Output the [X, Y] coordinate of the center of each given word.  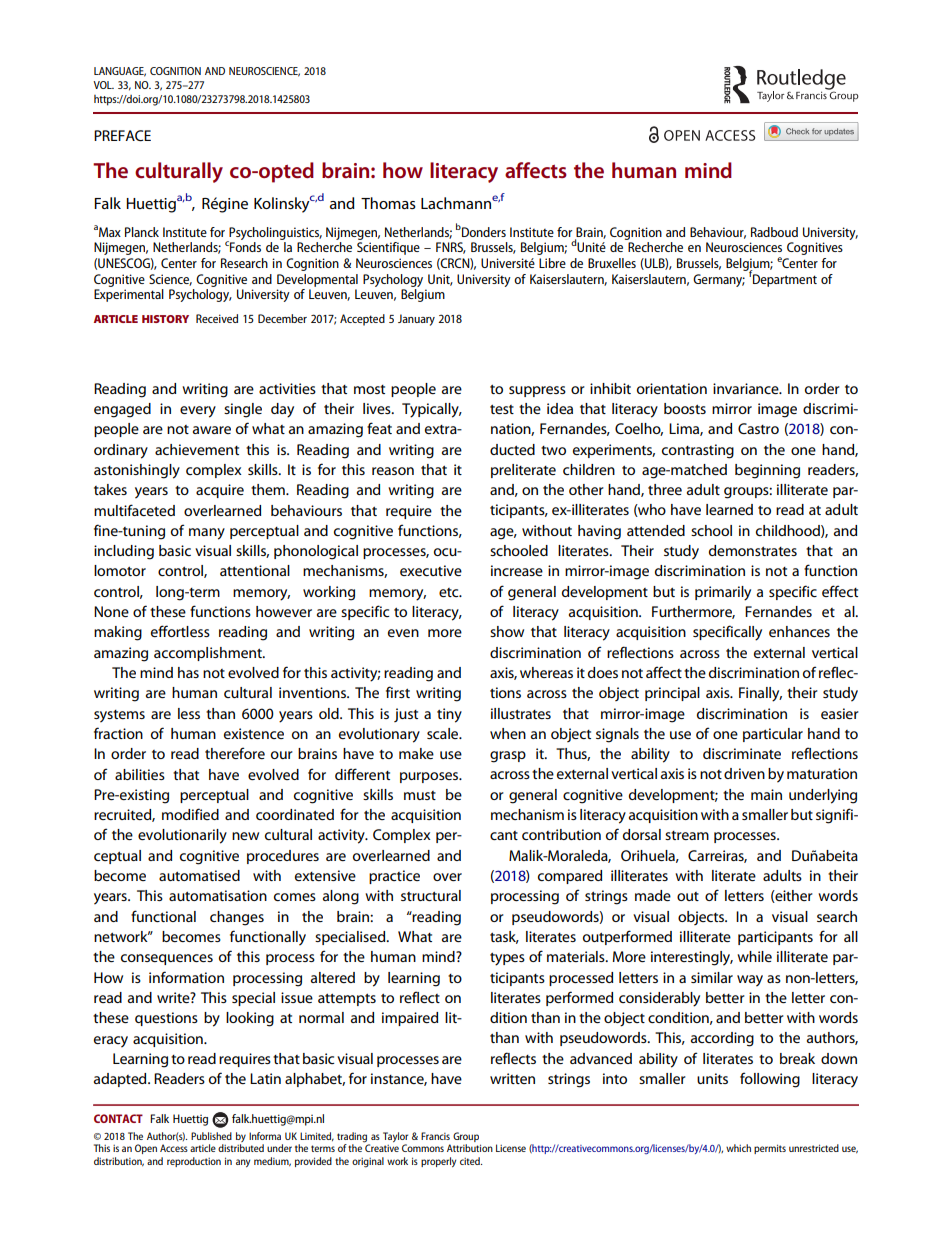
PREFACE [122, 135]
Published [211, 1136]
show [507, 631]
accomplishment [209, 654]
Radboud [774, 232]
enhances [799, 631]
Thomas [388, 203]
